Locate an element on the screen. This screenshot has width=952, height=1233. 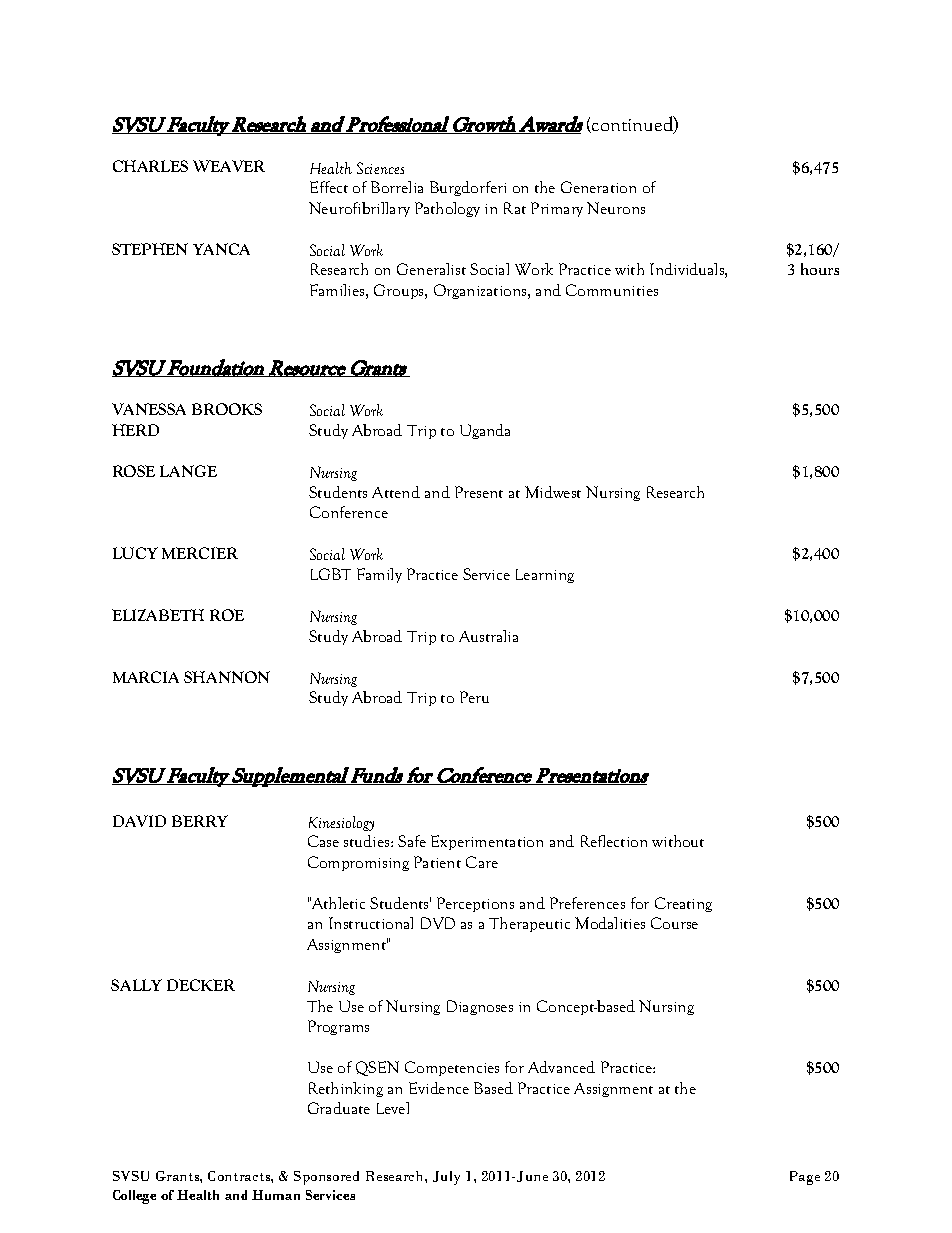
Uganda is located at coordinates (485, 431).
